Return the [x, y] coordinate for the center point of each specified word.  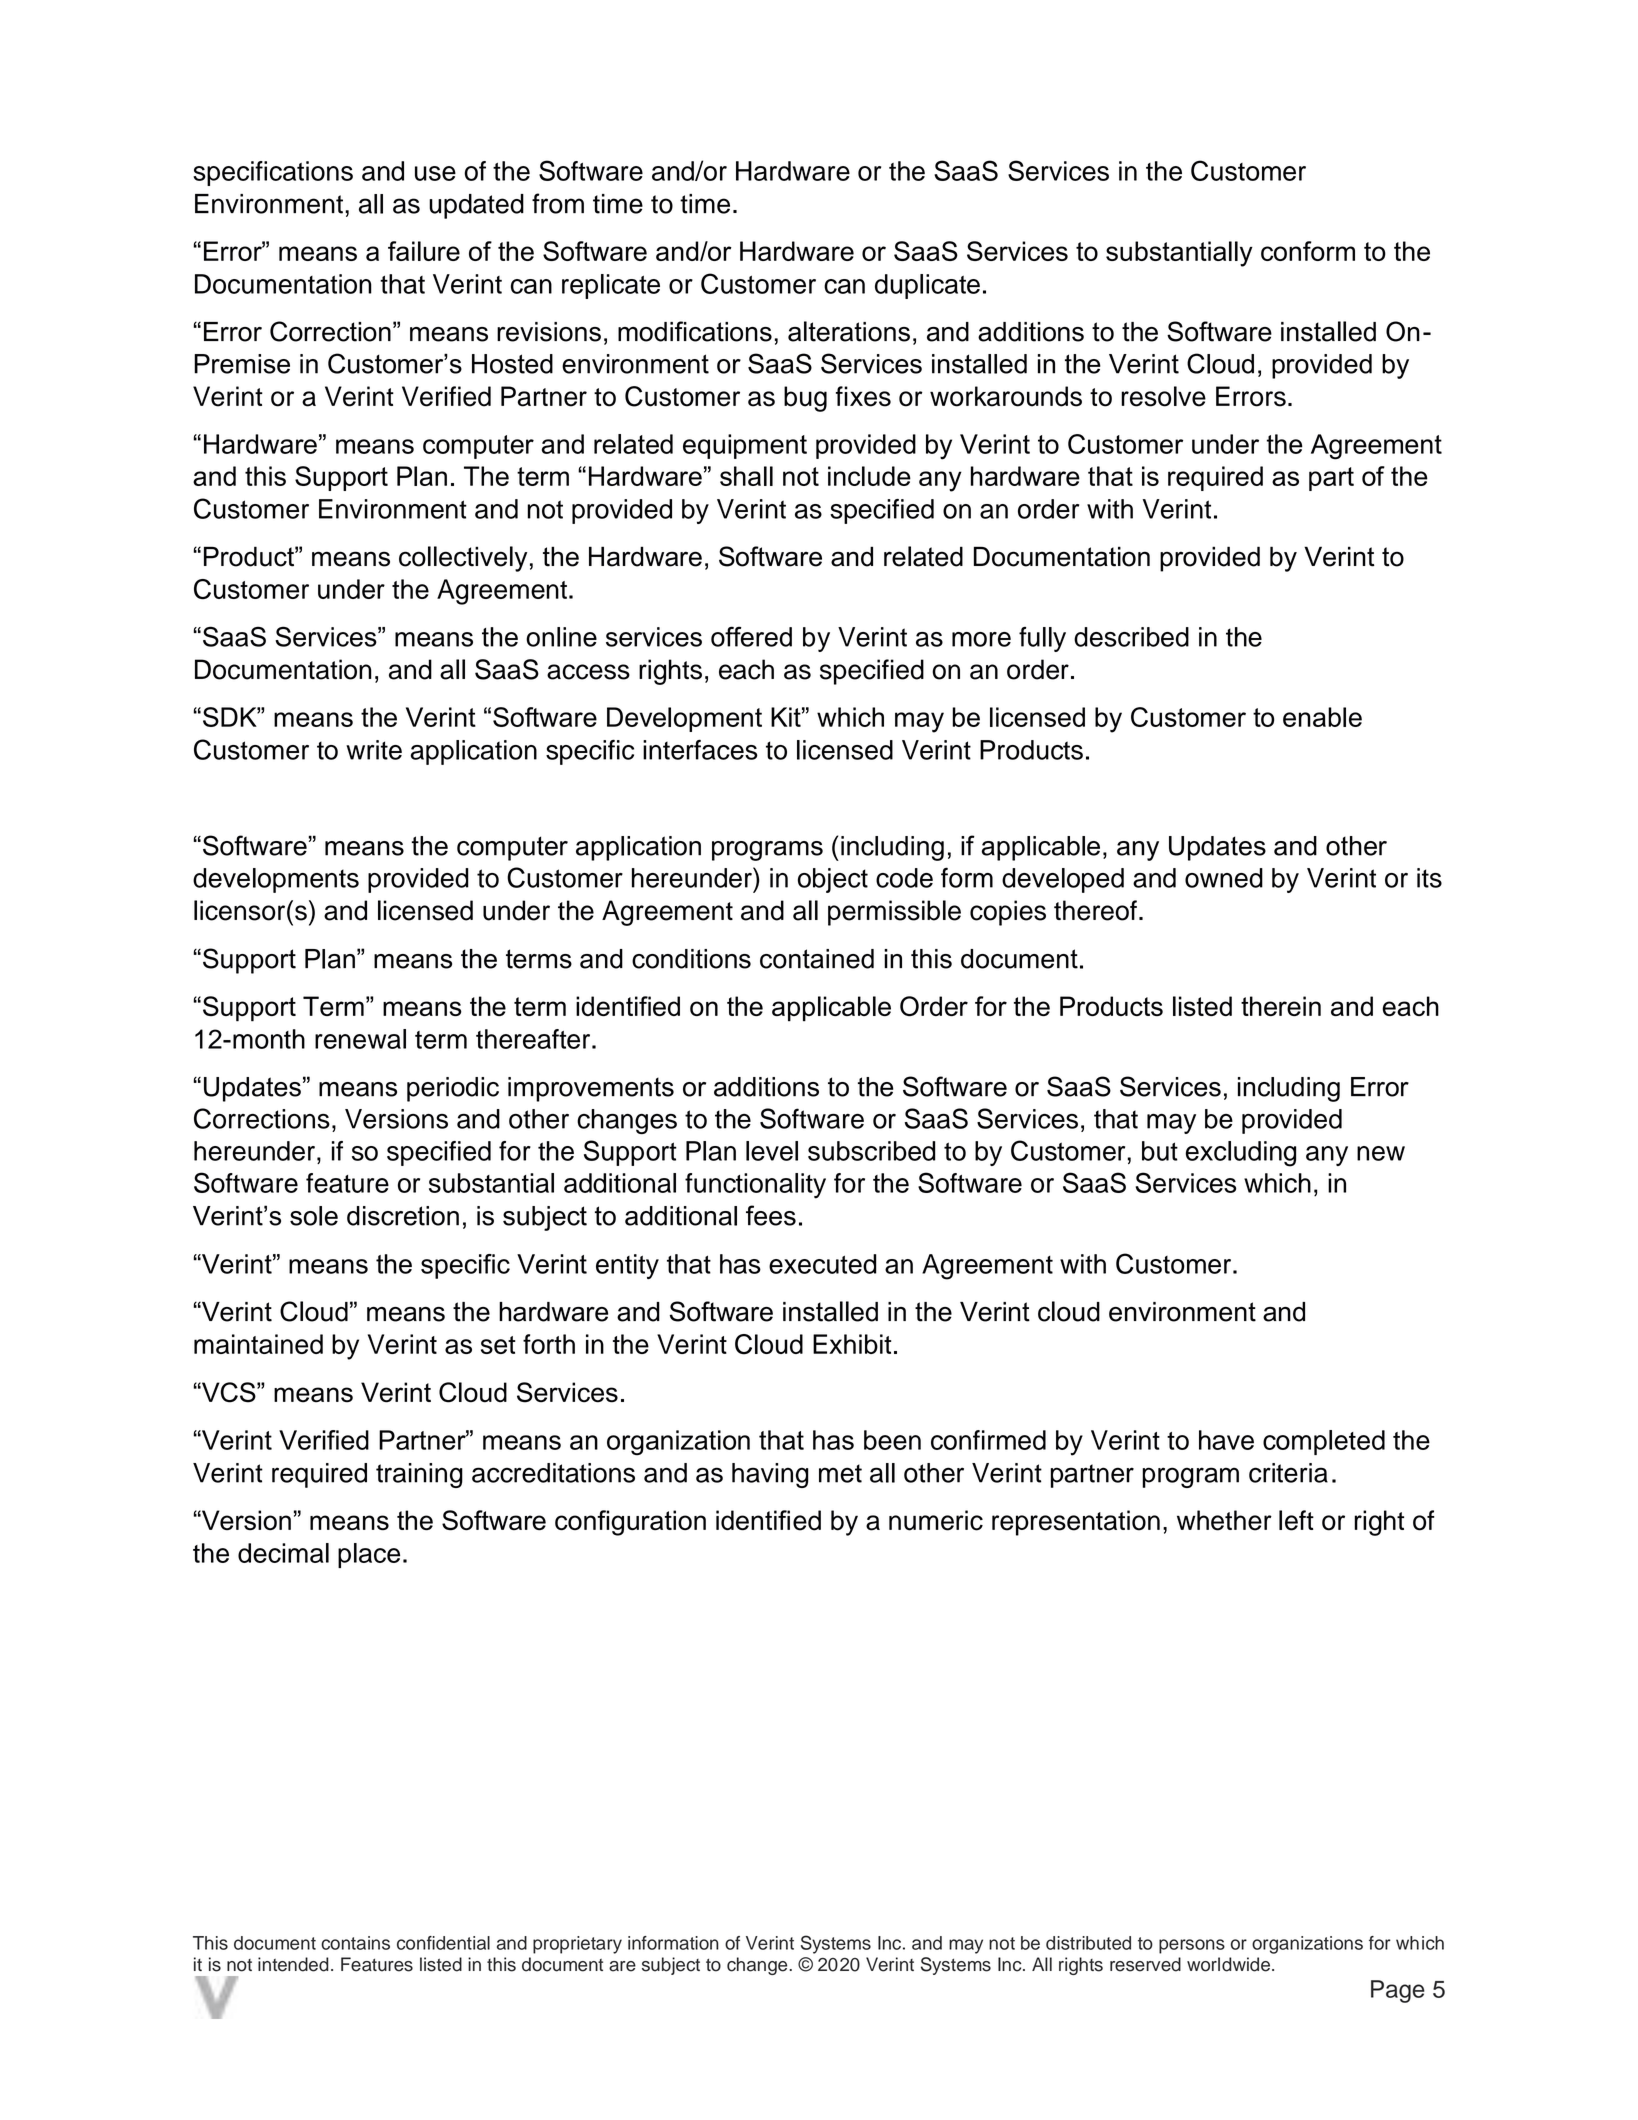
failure [424, 251]
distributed [1088, 1943]
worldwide [1230, 1964]
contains [355, 1943]
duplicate [927, 286]
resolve [1163, 396]
